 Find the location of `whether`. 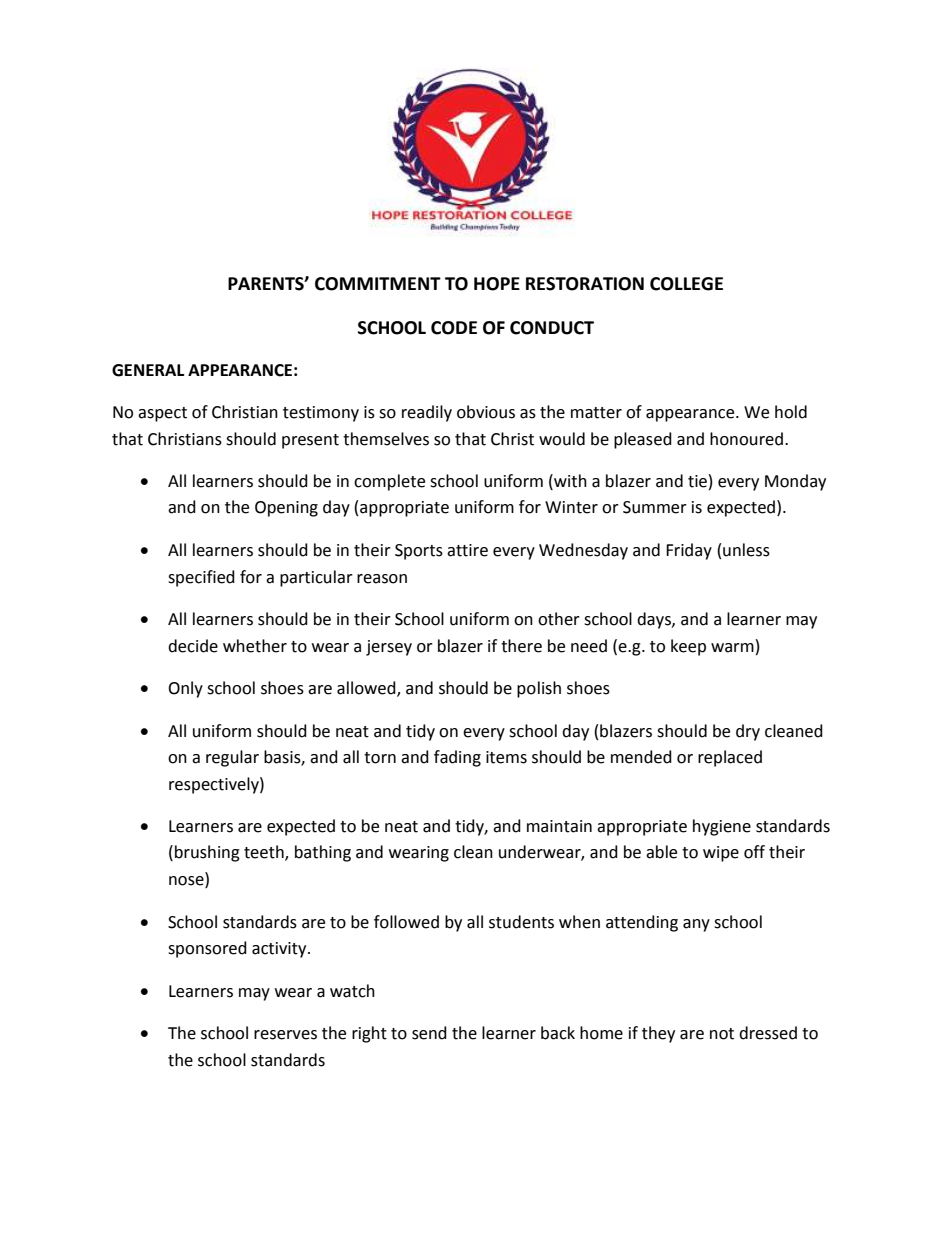

whether is located at coordinates (255, 646).
